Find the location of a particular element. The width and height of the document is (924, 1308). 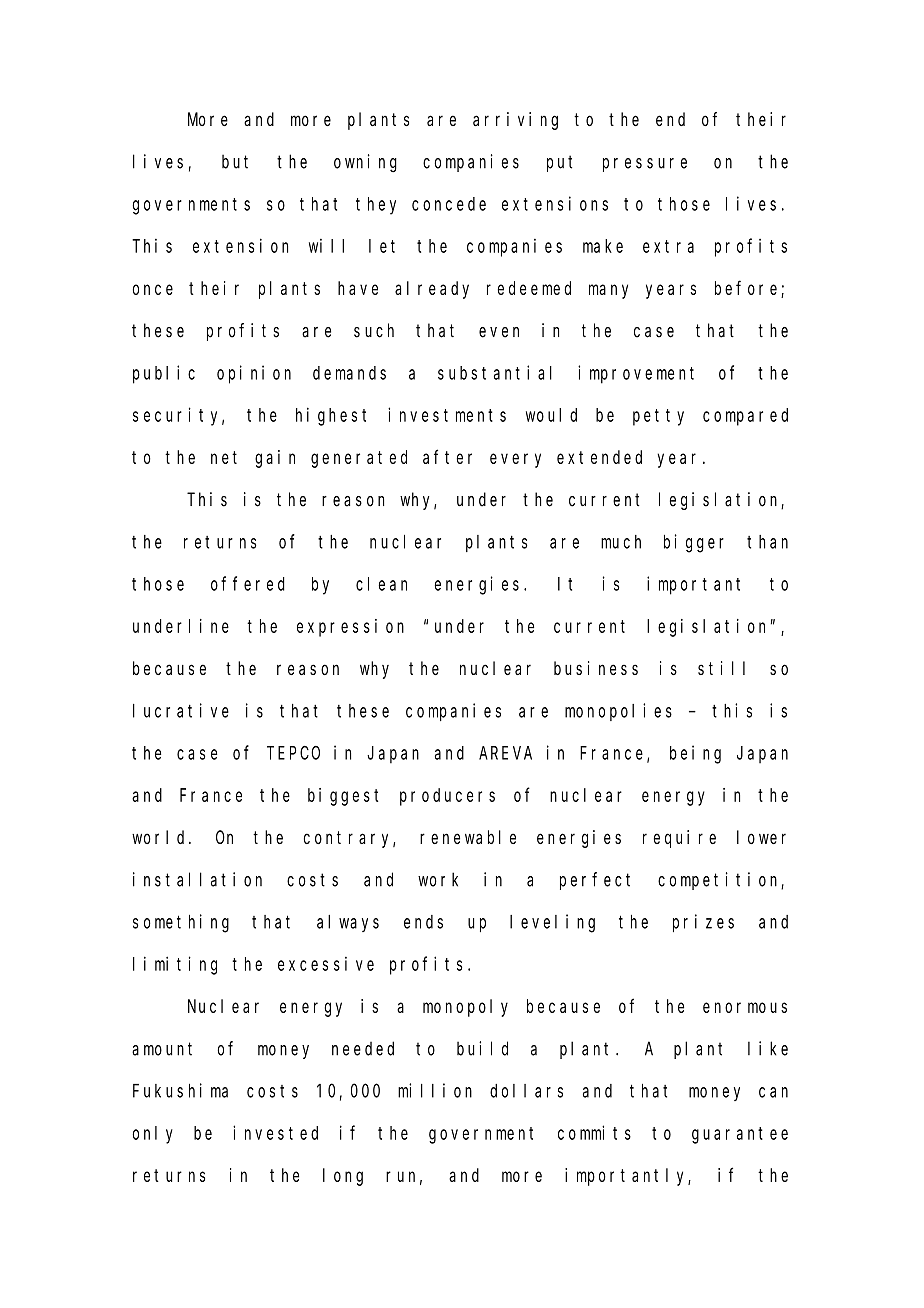

TEPCO is located at coordinates (293, 753).
